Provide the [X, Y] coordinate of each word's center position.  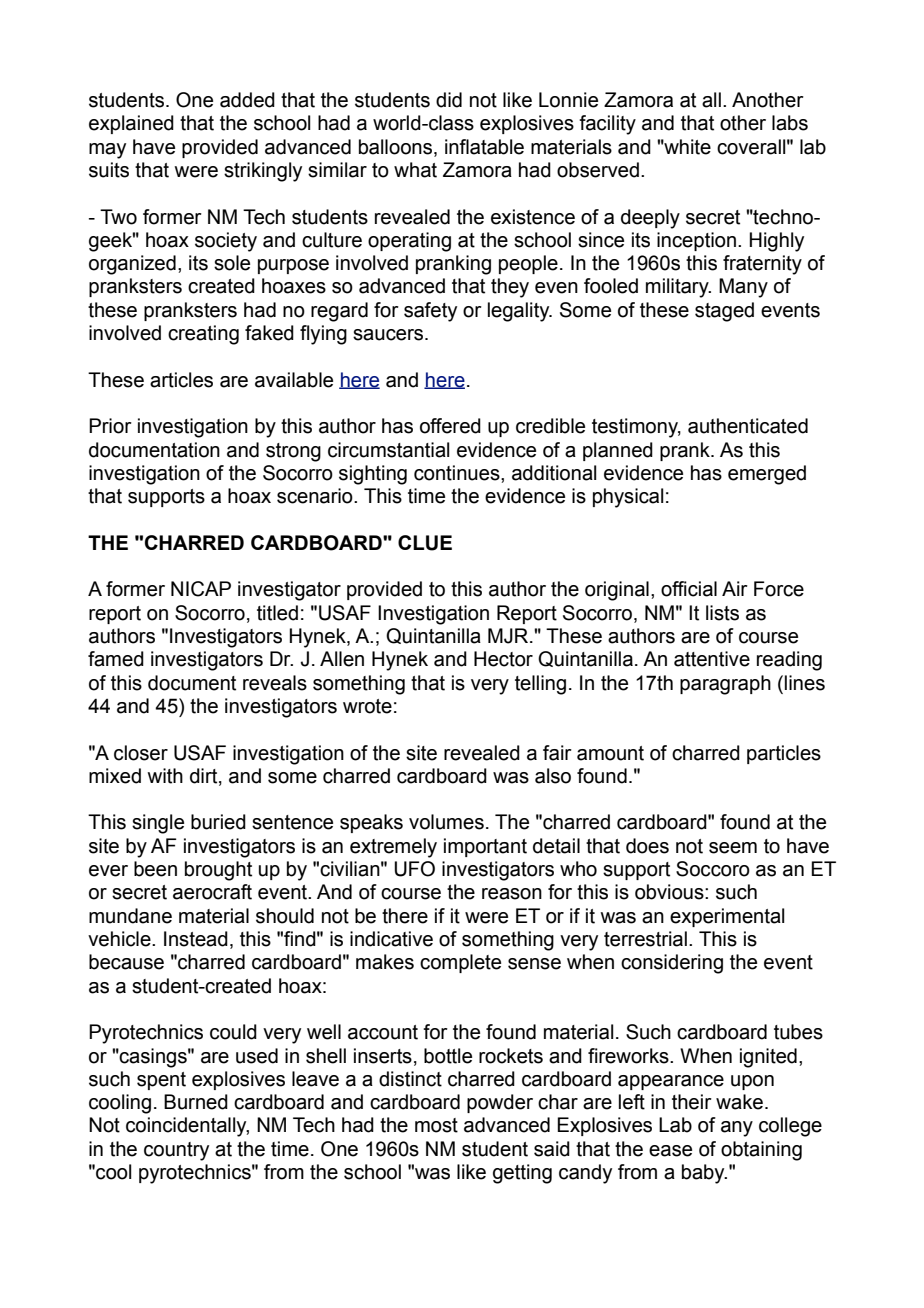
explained [131, 124]
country [176, 1151]
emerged [767, 475]
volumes [446, 822]
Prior [110, 426]
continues [458, 473]
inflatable [484, 147]
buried [218, 822]
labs [790, 123]
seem [733, 848]
